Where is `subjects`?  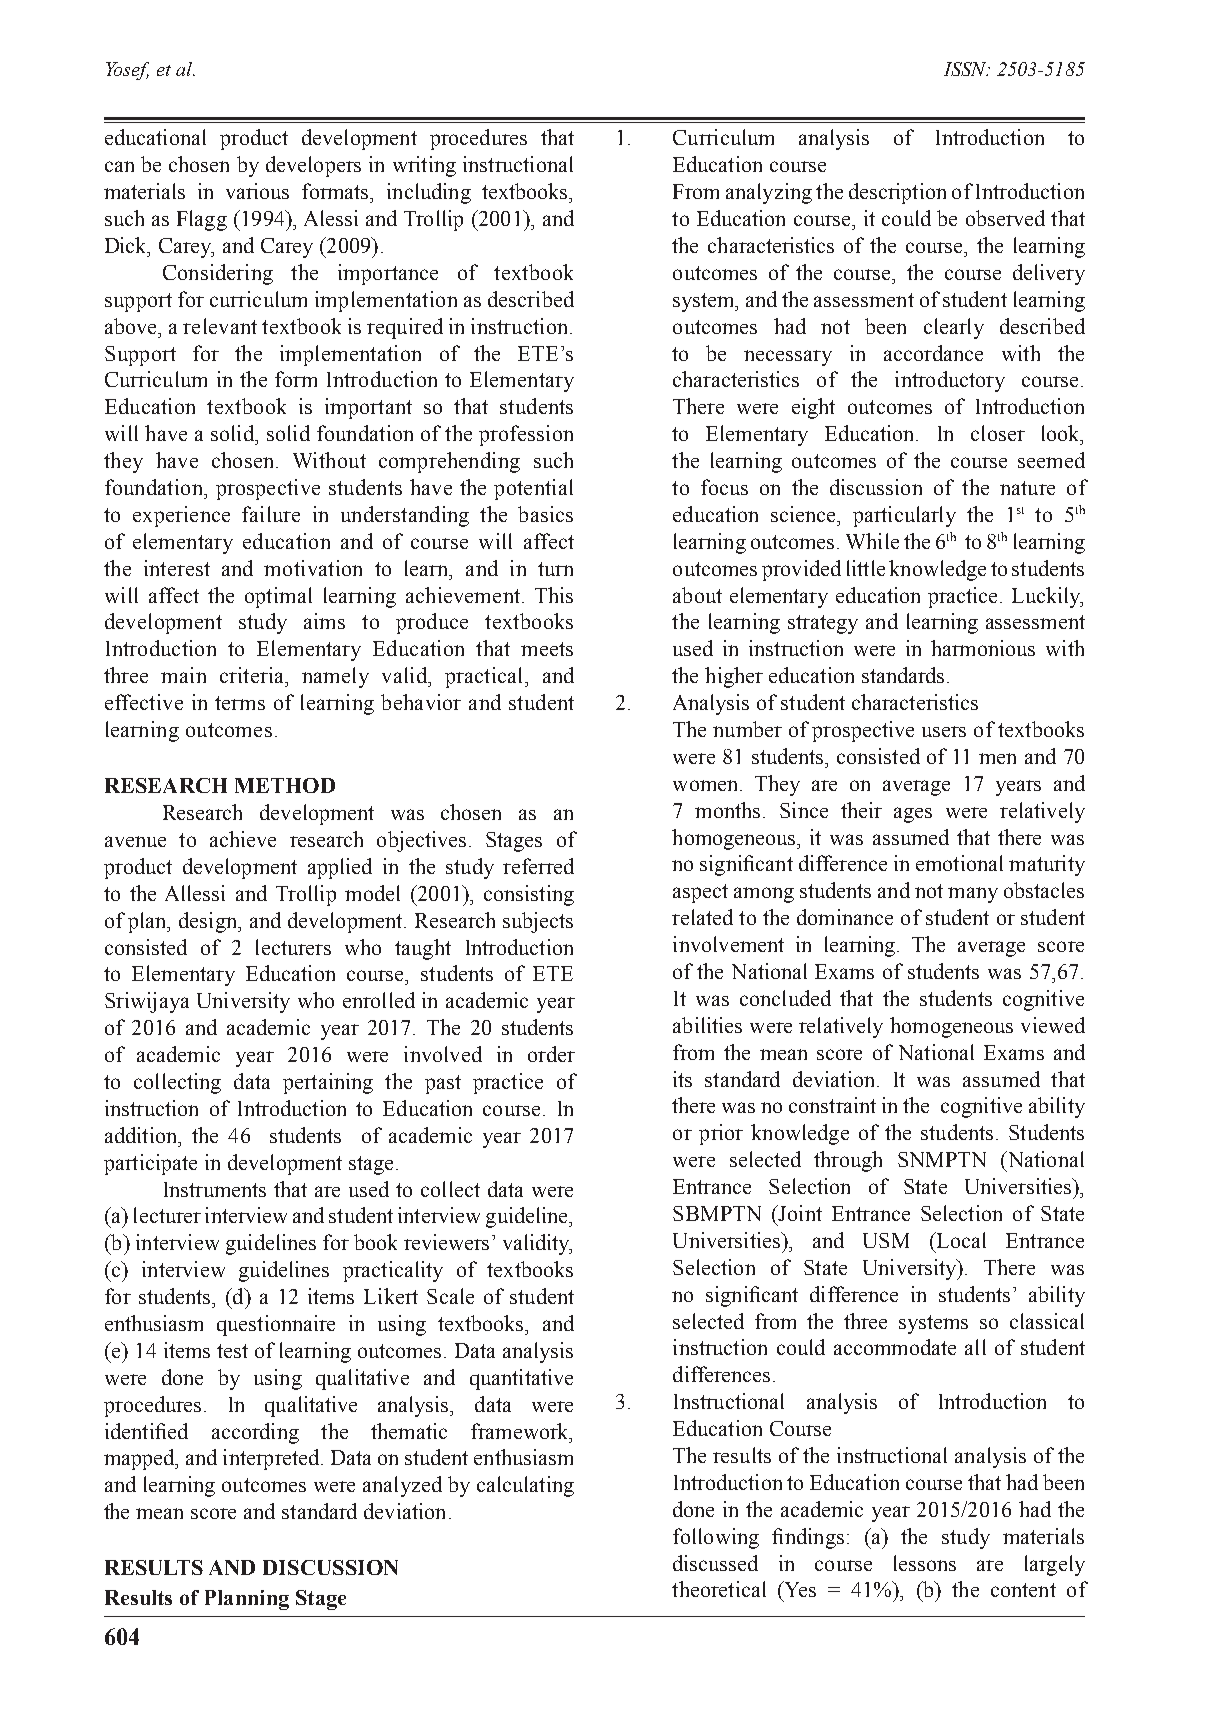 subjects is located at coordinates (538, 922).
